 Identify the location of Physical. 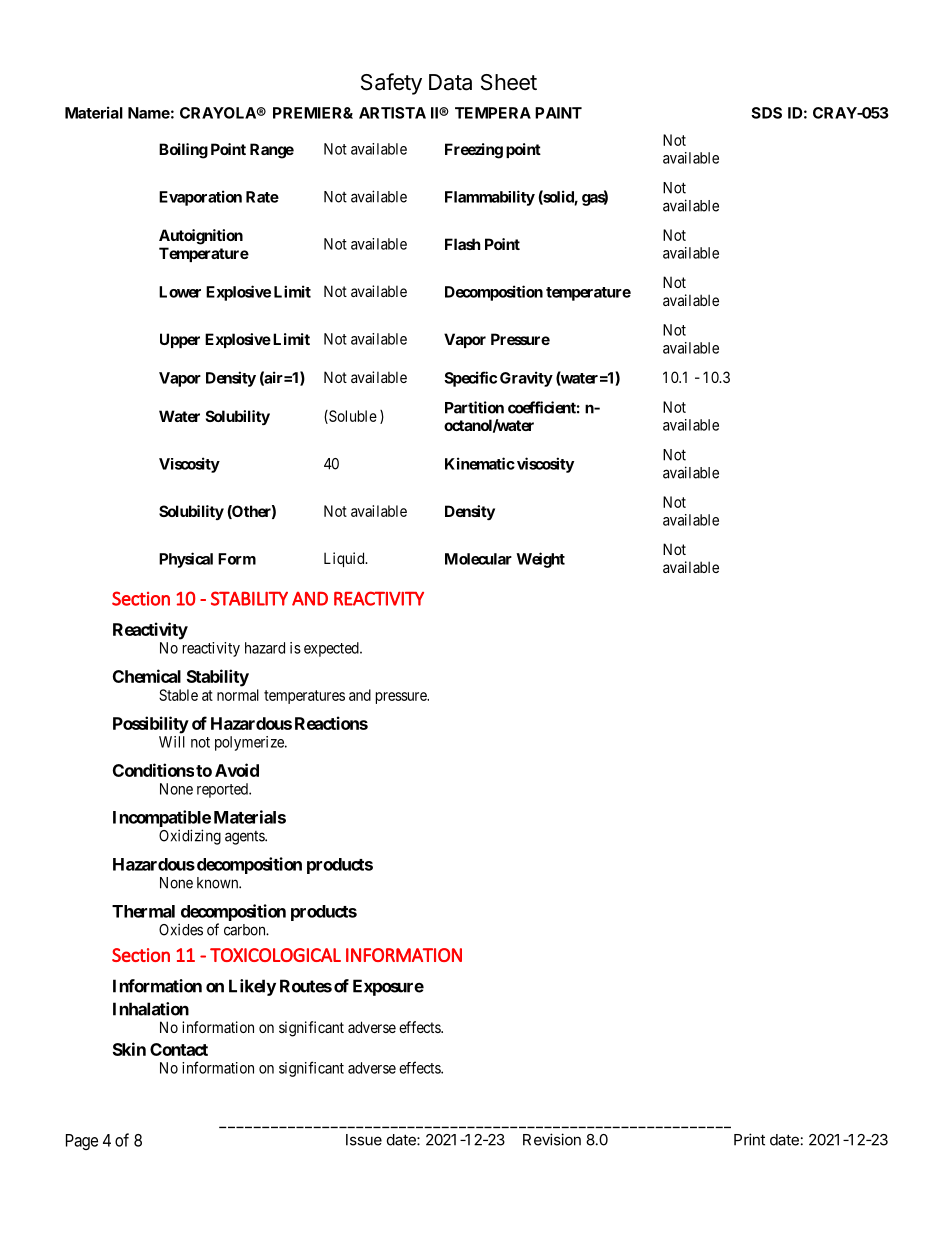
(186, 560).
